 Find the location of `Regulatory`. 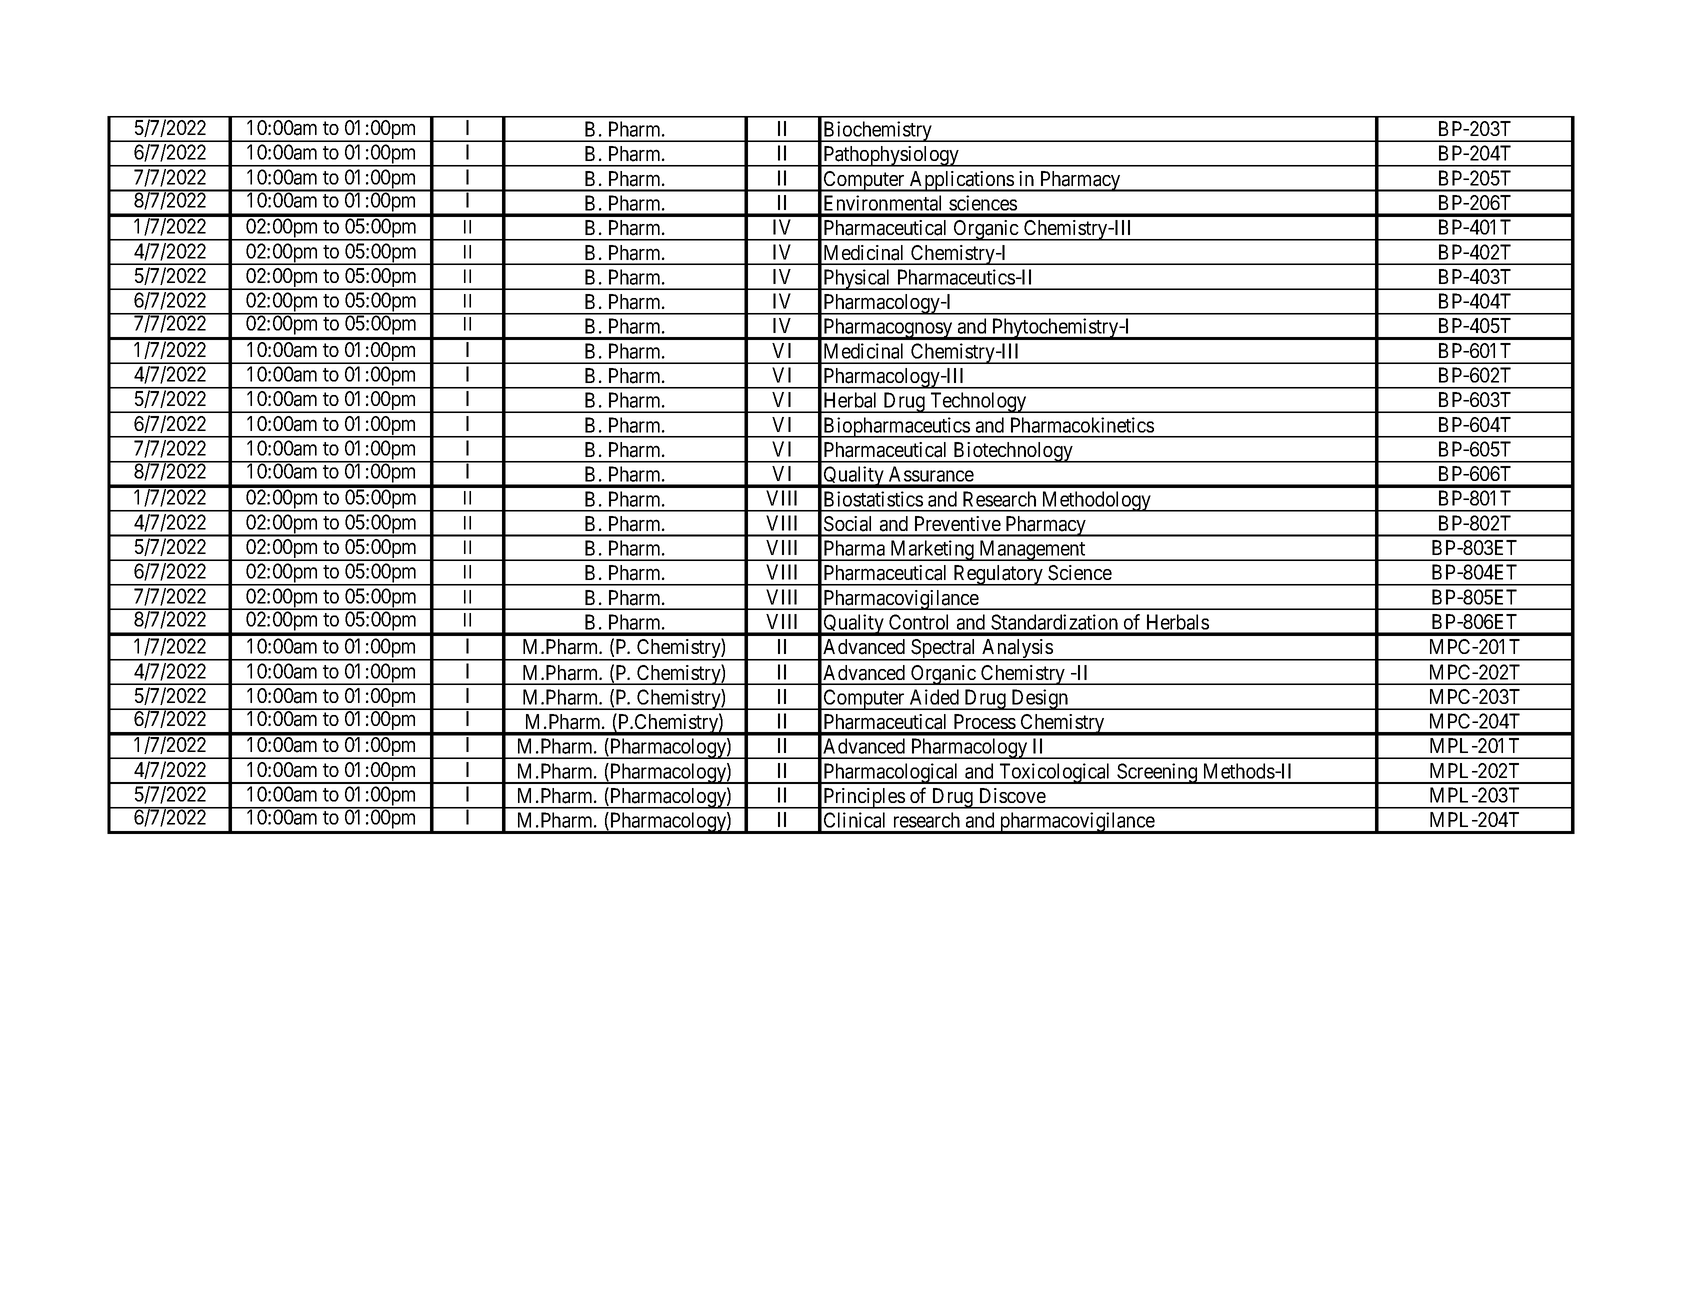

Regulatory is located at coordinates (998, 575).
